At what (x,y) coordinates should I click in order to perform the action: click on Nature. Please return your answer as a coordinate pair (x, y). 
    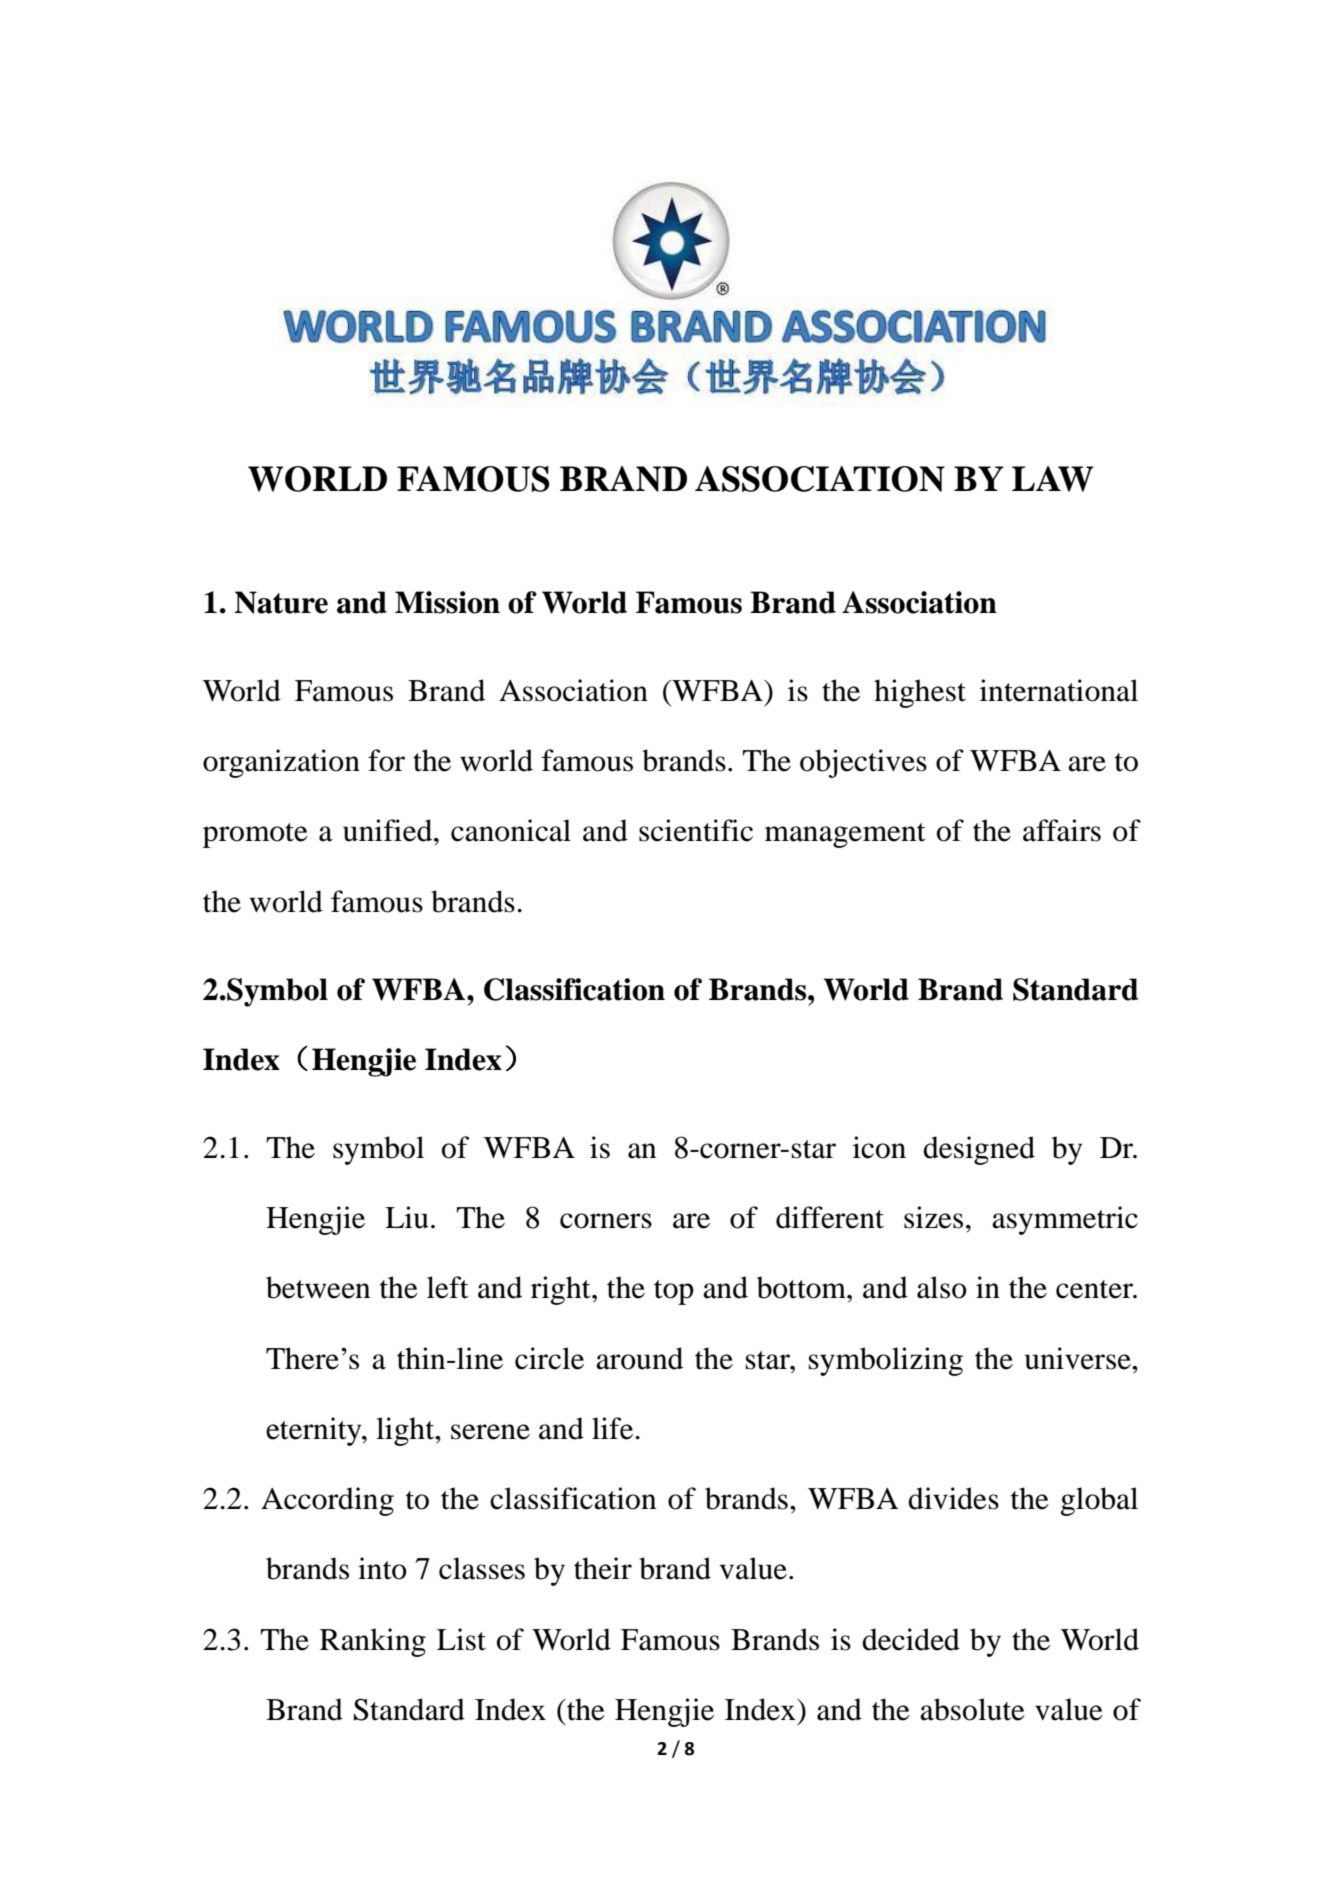
    Looking at the image, I should click on (281, 602).
